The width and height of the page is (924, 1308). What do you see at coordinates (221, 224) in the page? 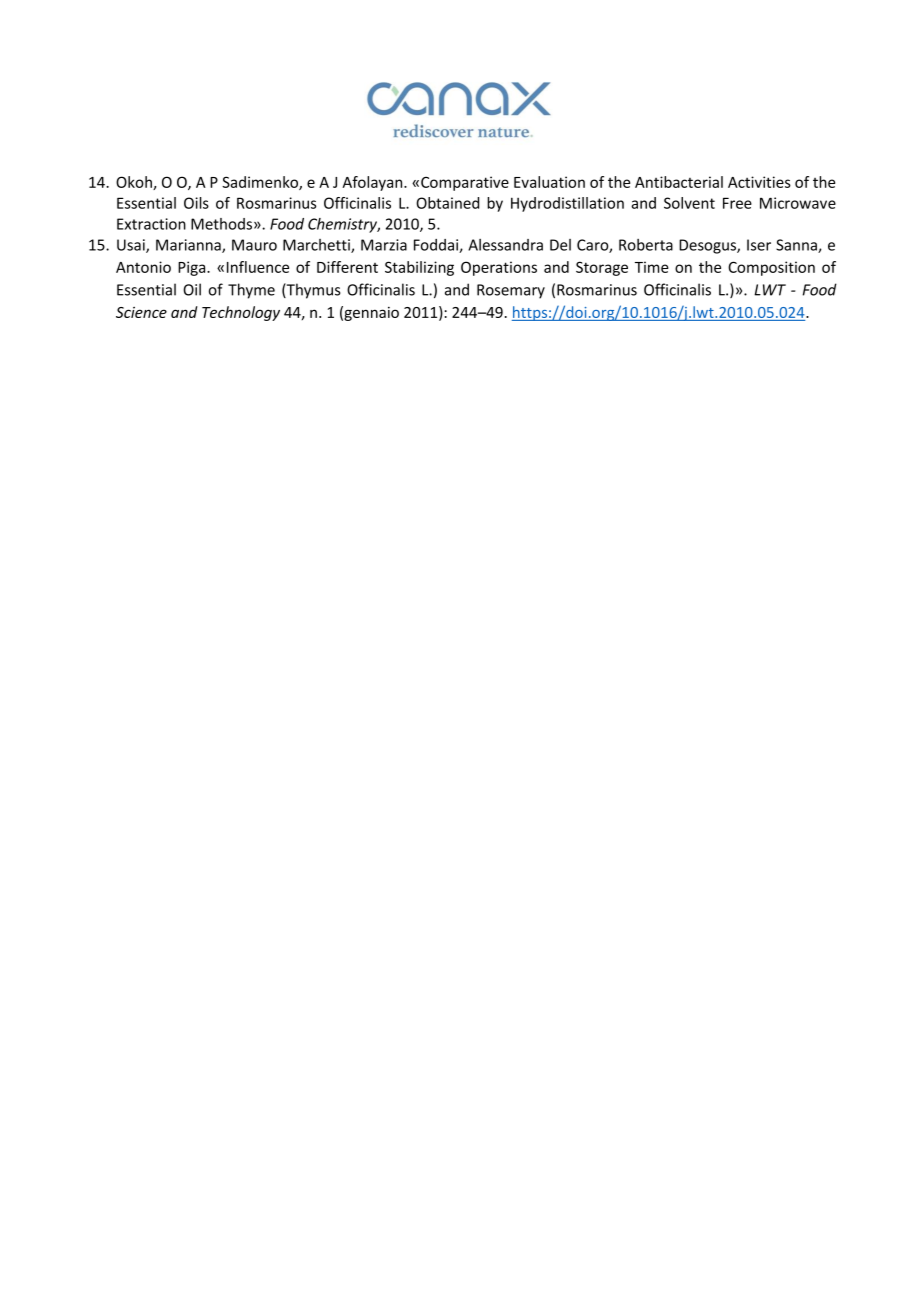
I see `Methods` at bounding box center [221, 224].
